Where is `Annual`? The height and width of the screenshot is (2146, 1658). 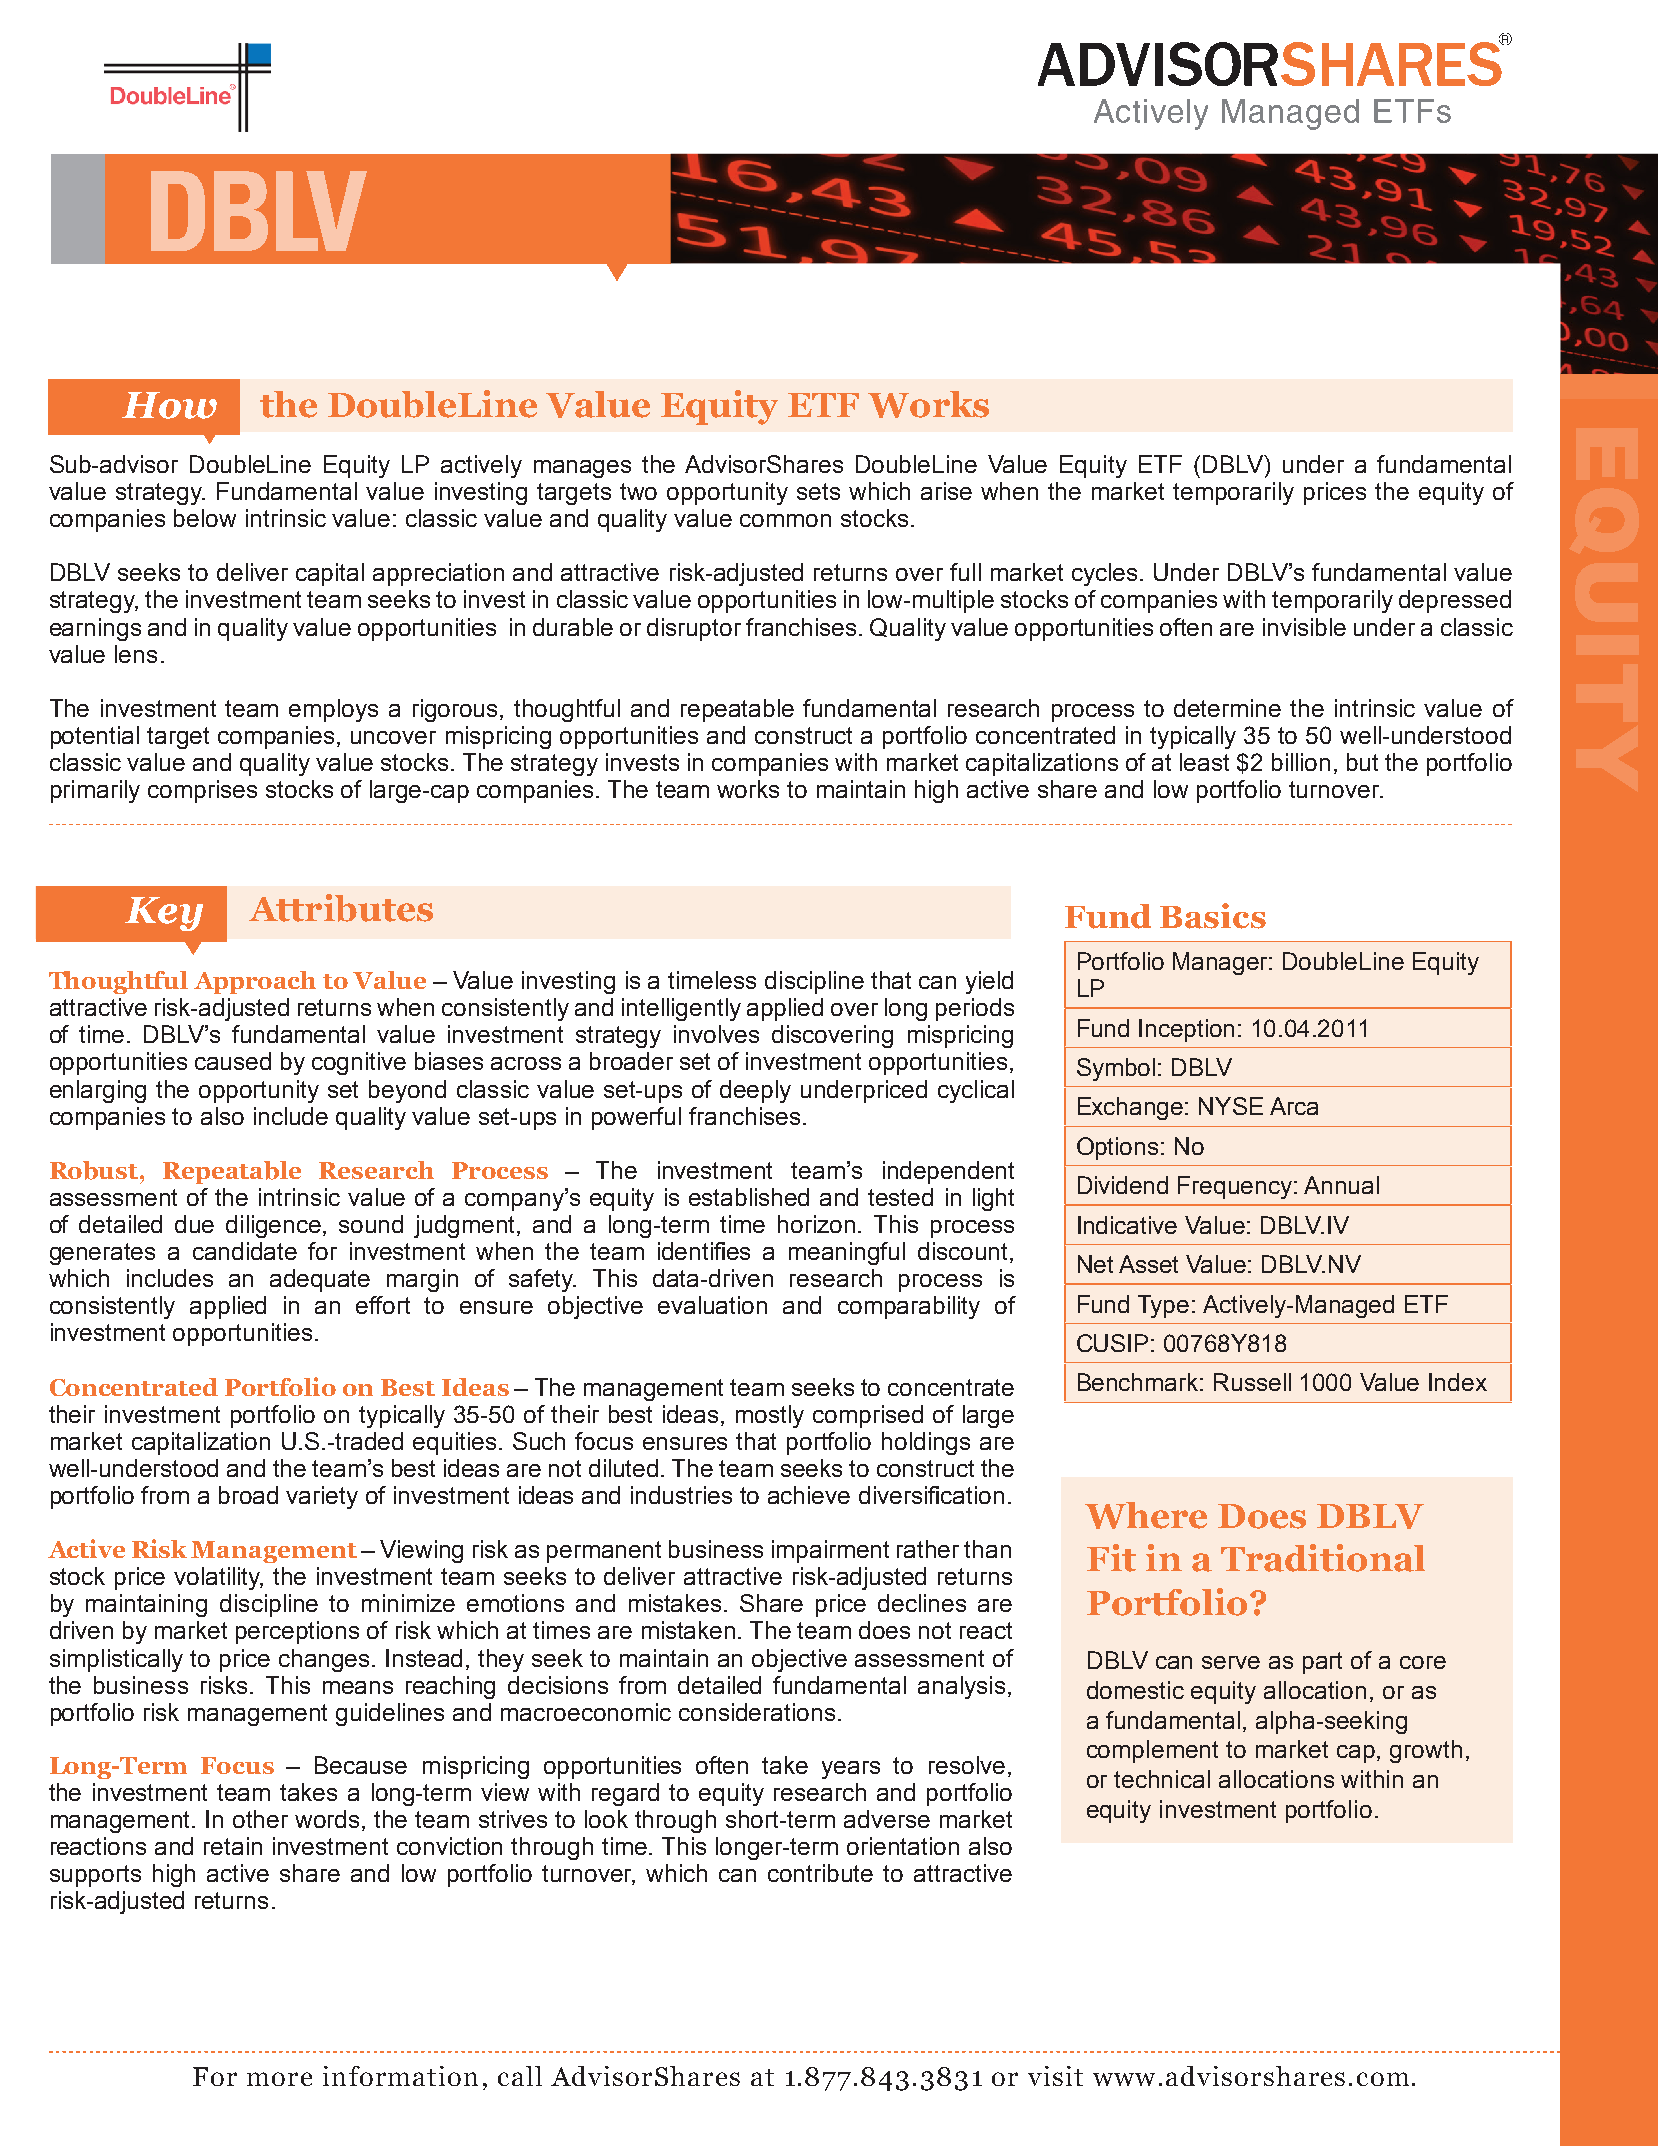 Annual is located at coordinates (1341, 1185).
